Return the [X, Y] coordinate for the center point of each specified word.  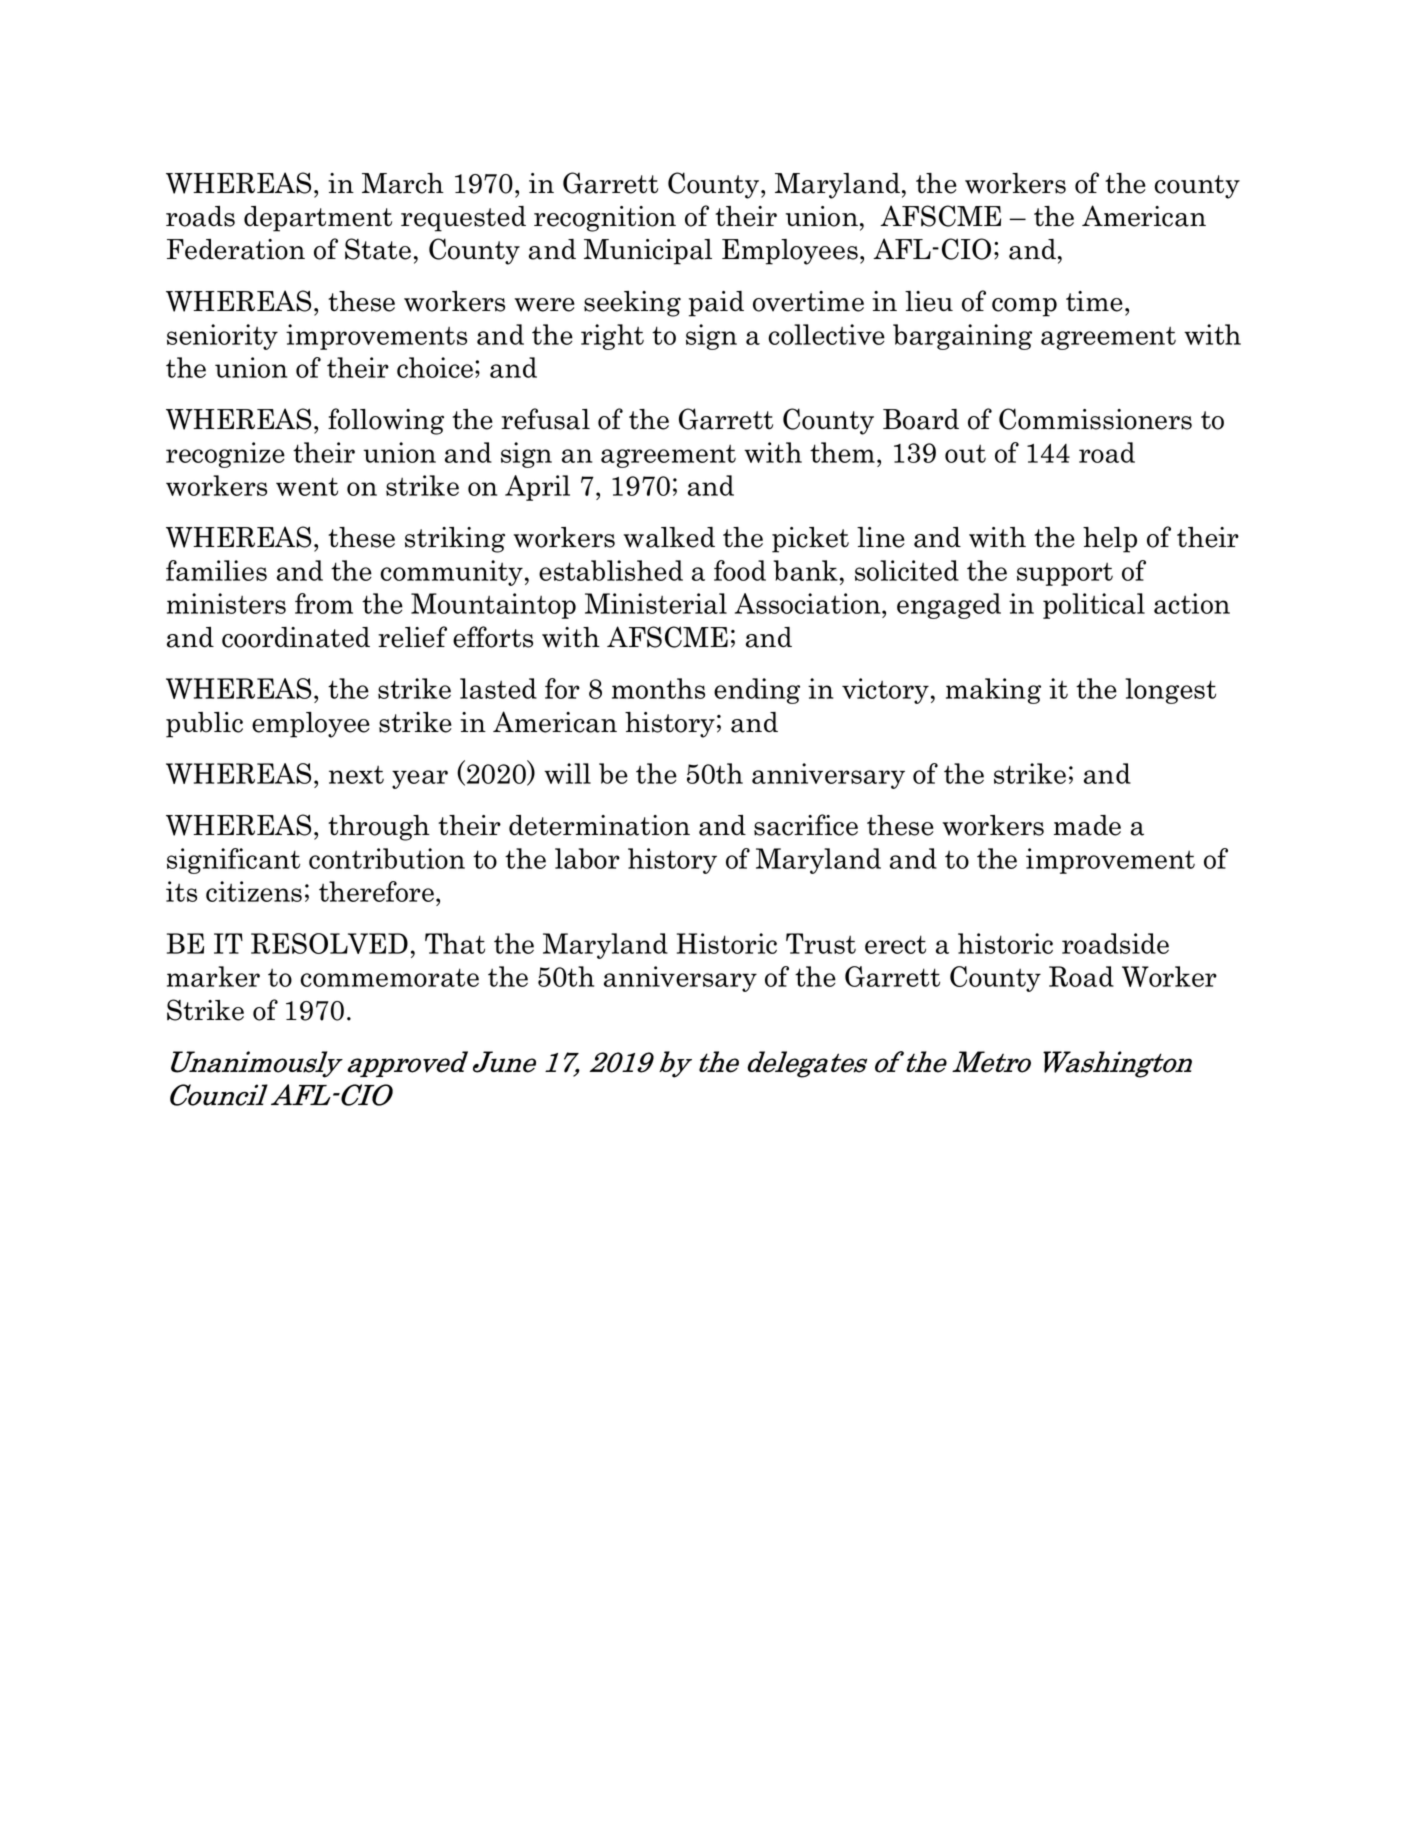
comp [1024, 307]
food [740, 570]
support [1065, 574]
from [324, 603]
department [318, 219]
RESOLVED [329, 943]
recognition [605, 219]
